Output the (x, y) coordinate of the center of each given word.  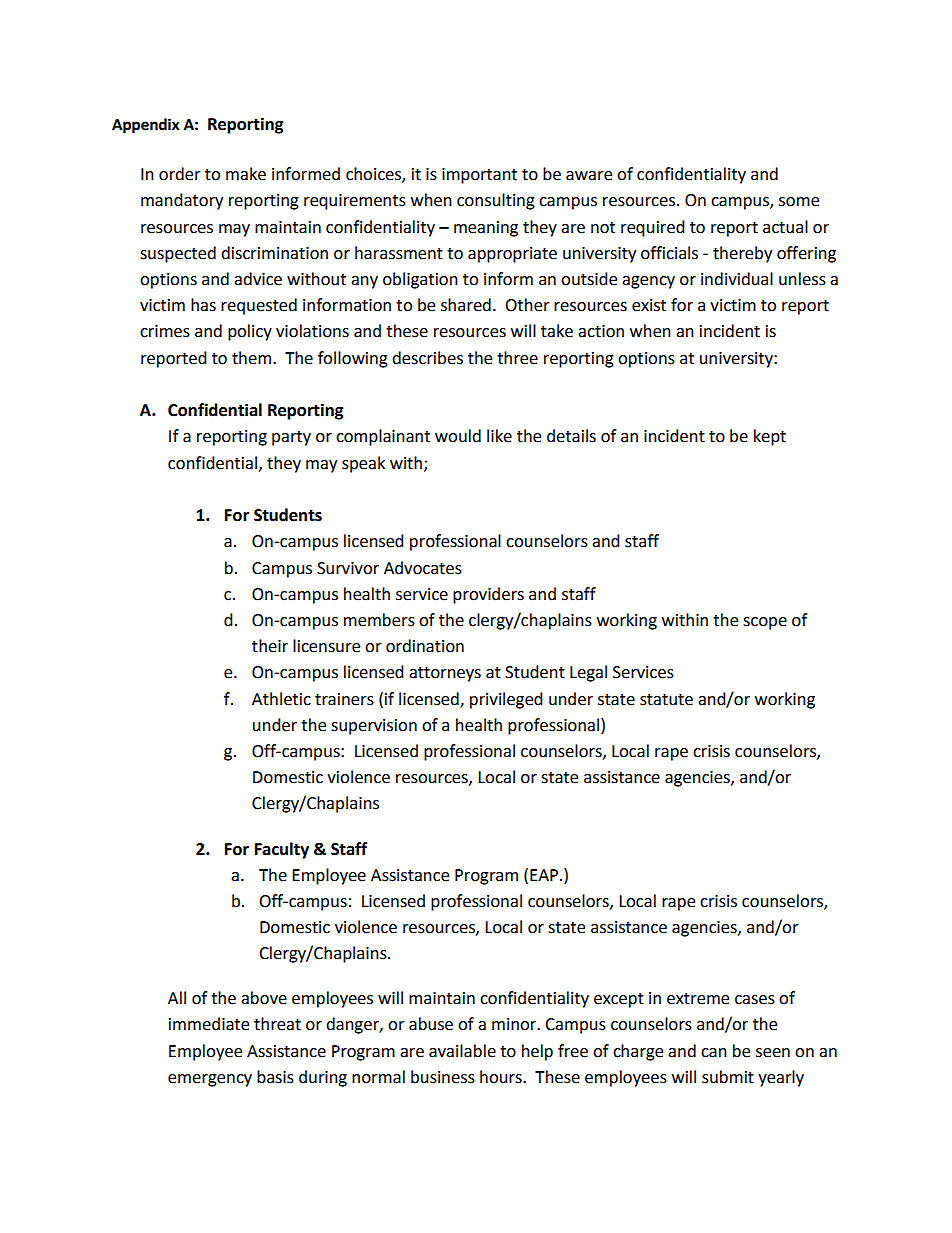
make (246, 174)
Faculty (282, 850)
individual (737, 279)
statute (666, 700)
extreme (698, 999)
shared (466, 305)
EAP (544, 875)
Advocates (423, 568)
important (479, 176)
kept (770, 437)
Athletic (281, 699)
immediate (209, 1024)
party (291, 438)
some (799, 202)
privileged (506, 700)
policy (250, 332)
